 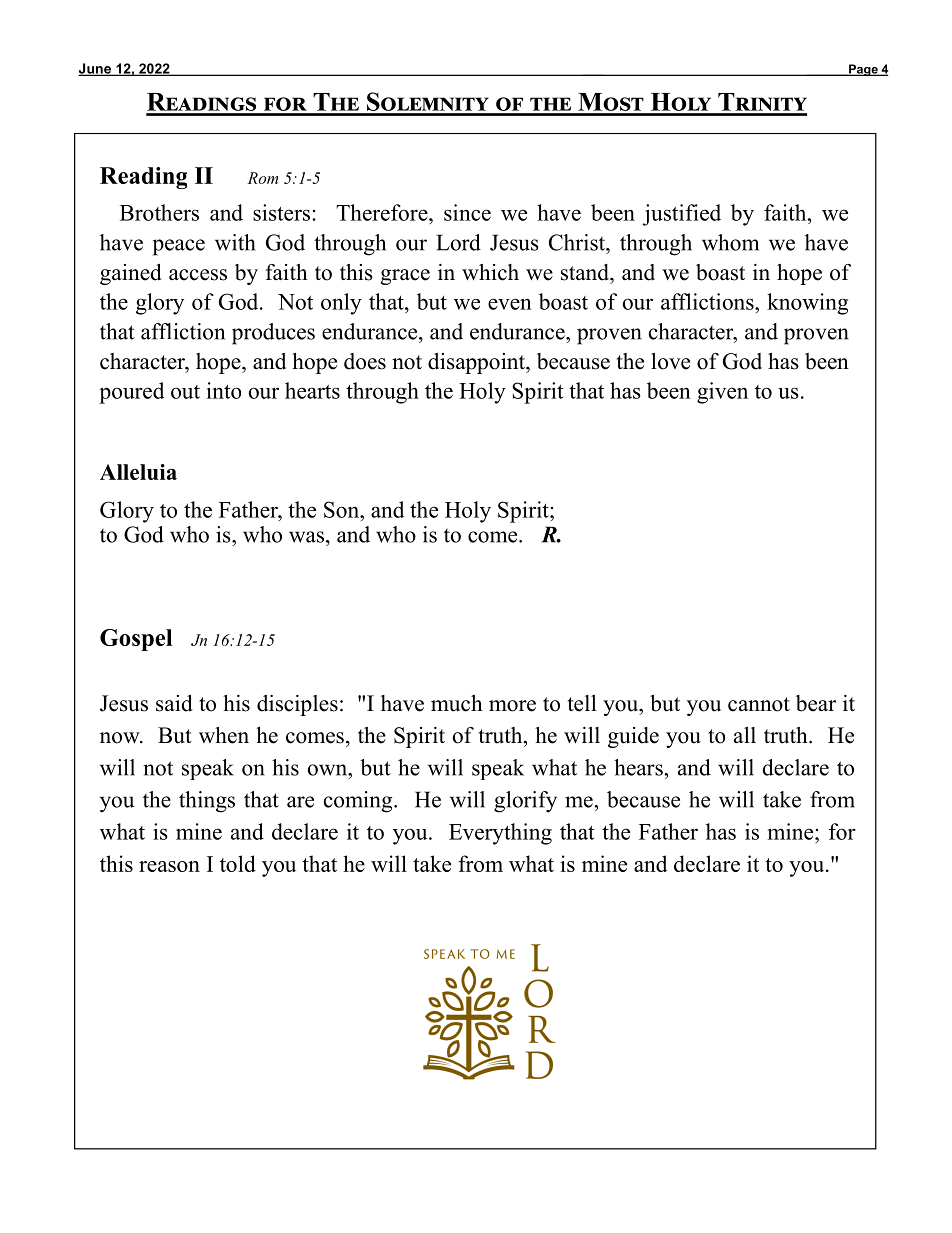 I want to click on Gospel, so click(x=136, y=640).
